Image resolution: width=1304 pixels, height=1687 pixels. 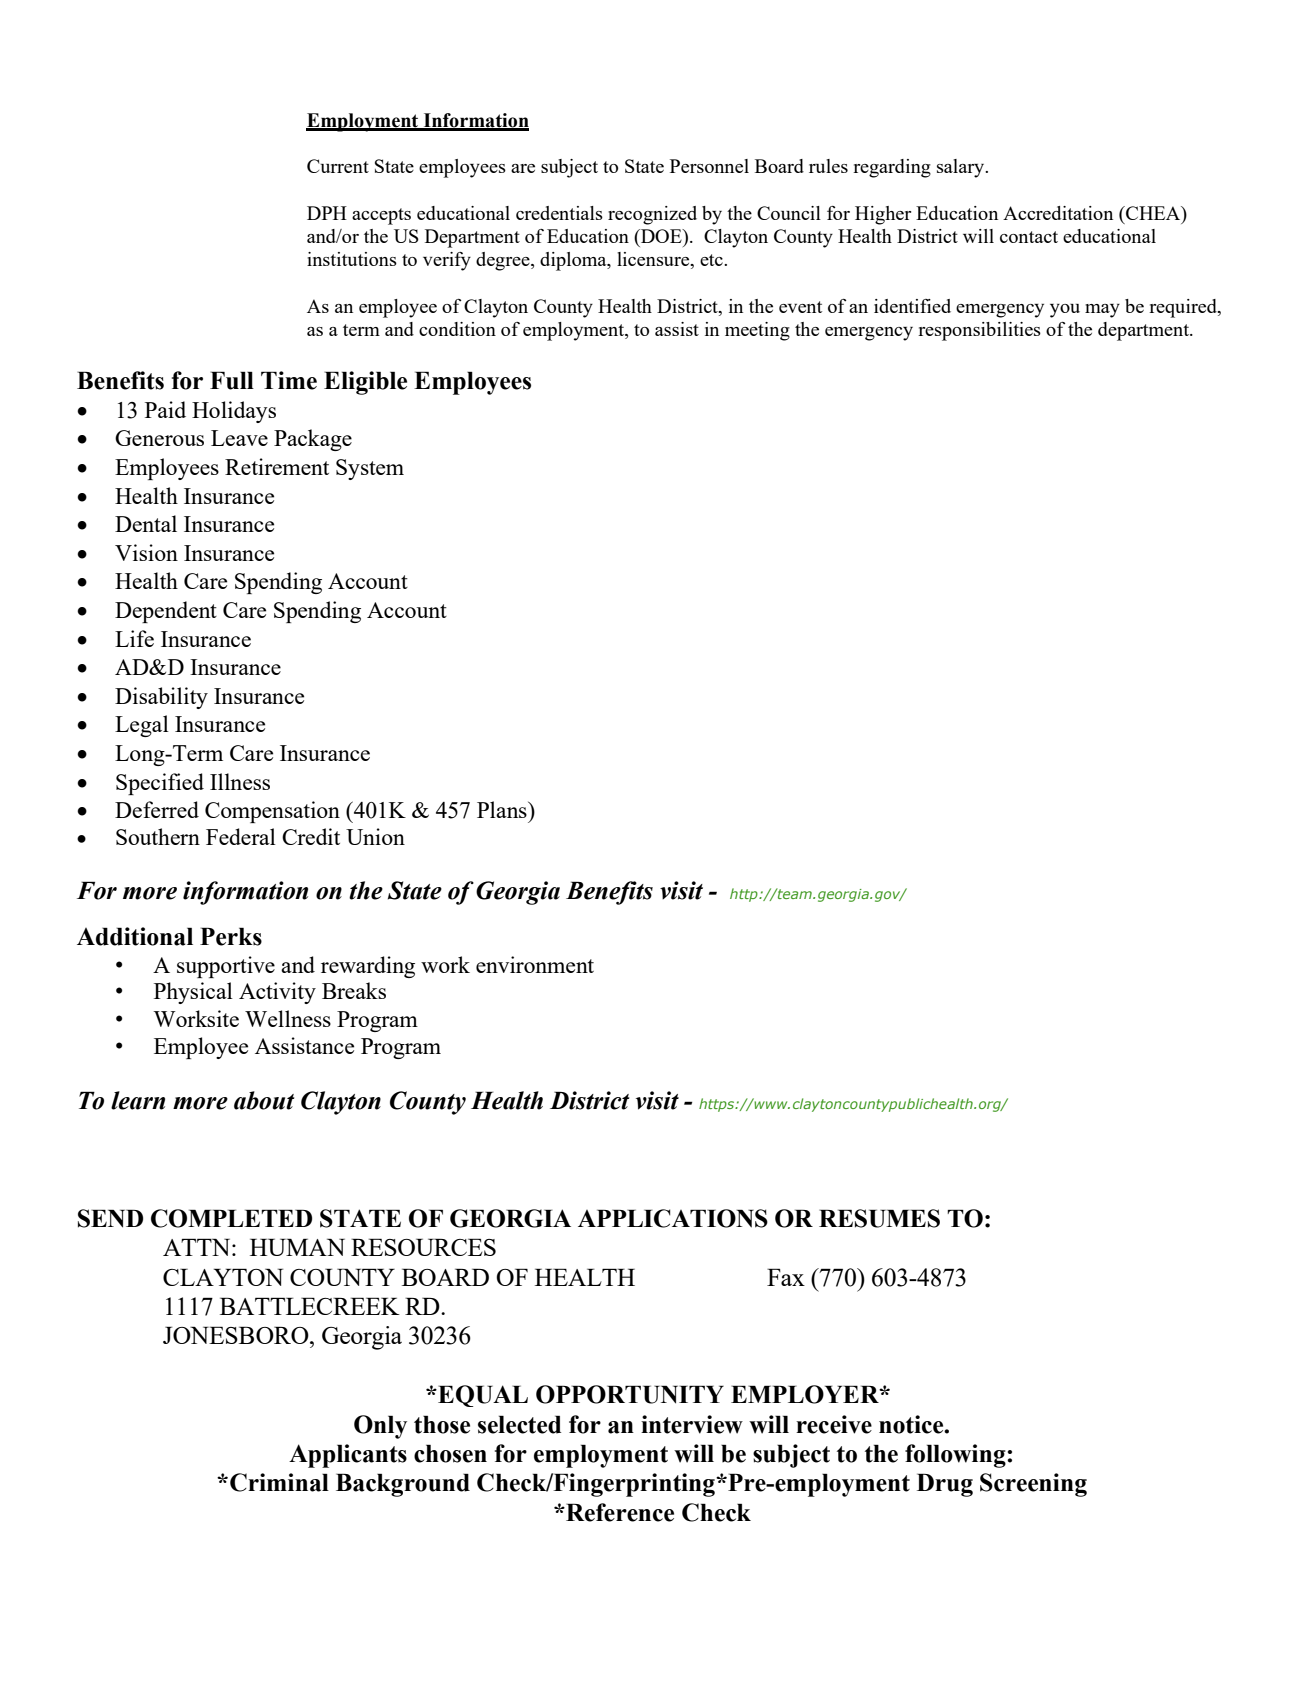 I want to click on environment, so click(x=535, y=964).
